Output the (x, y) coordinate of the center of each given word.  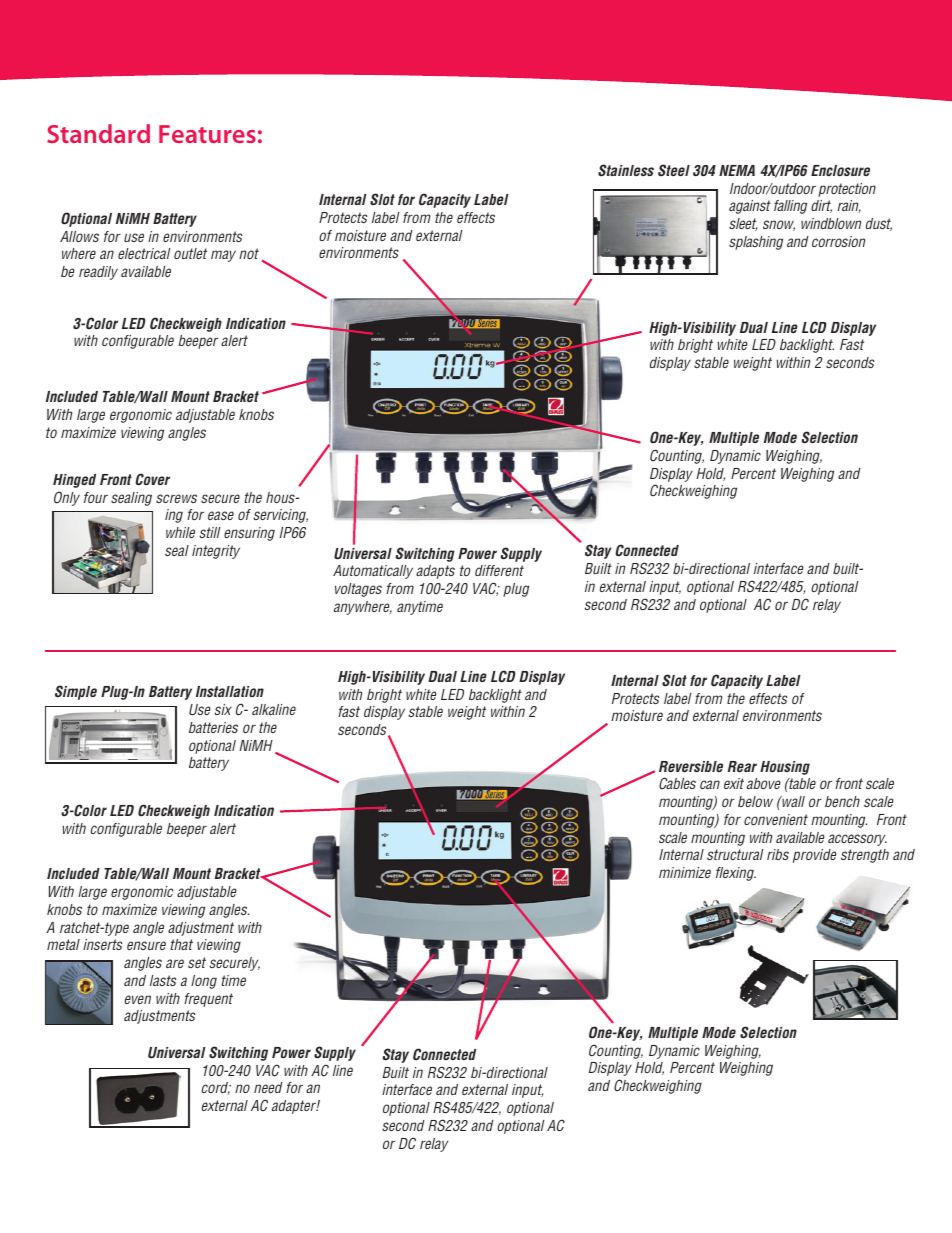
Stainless (626, 170)
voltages (358, 590)
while (180, 532)
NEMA (737, 170)
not (249, 253)
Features (207, 134)
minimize (685, 872)
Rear (742, 766)
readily (98, 273)
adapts (435, 572)
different (499, 570)
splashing (756, 243)
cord (216, 1088)
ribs (778, 854)
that (182, 944)
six (223, 709)
